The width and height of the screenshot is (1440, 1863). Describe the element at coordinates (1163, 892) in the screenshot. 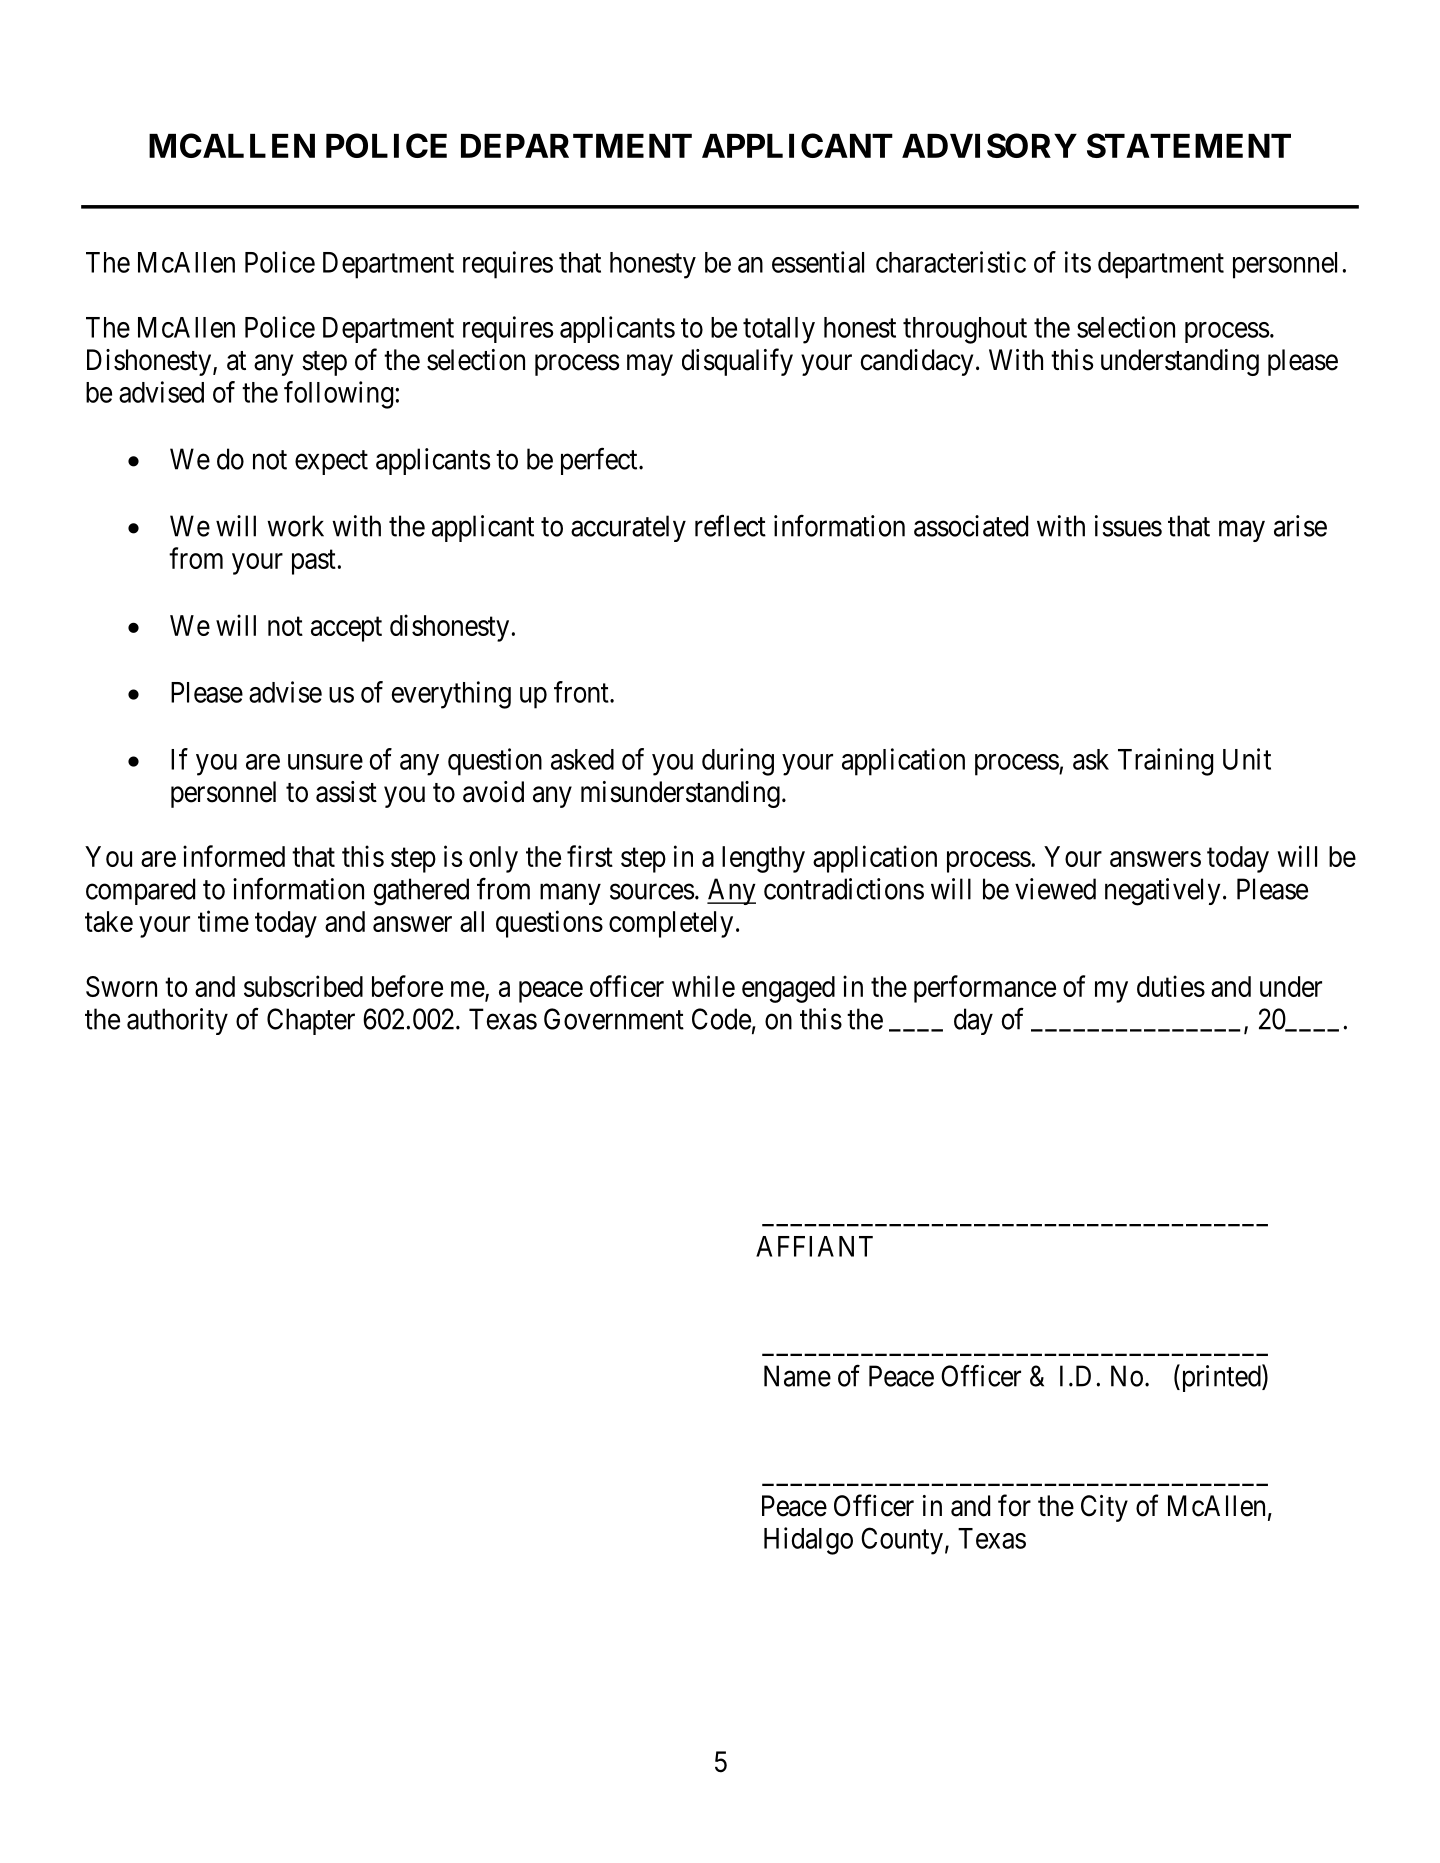

I see `negatively` at that location.
